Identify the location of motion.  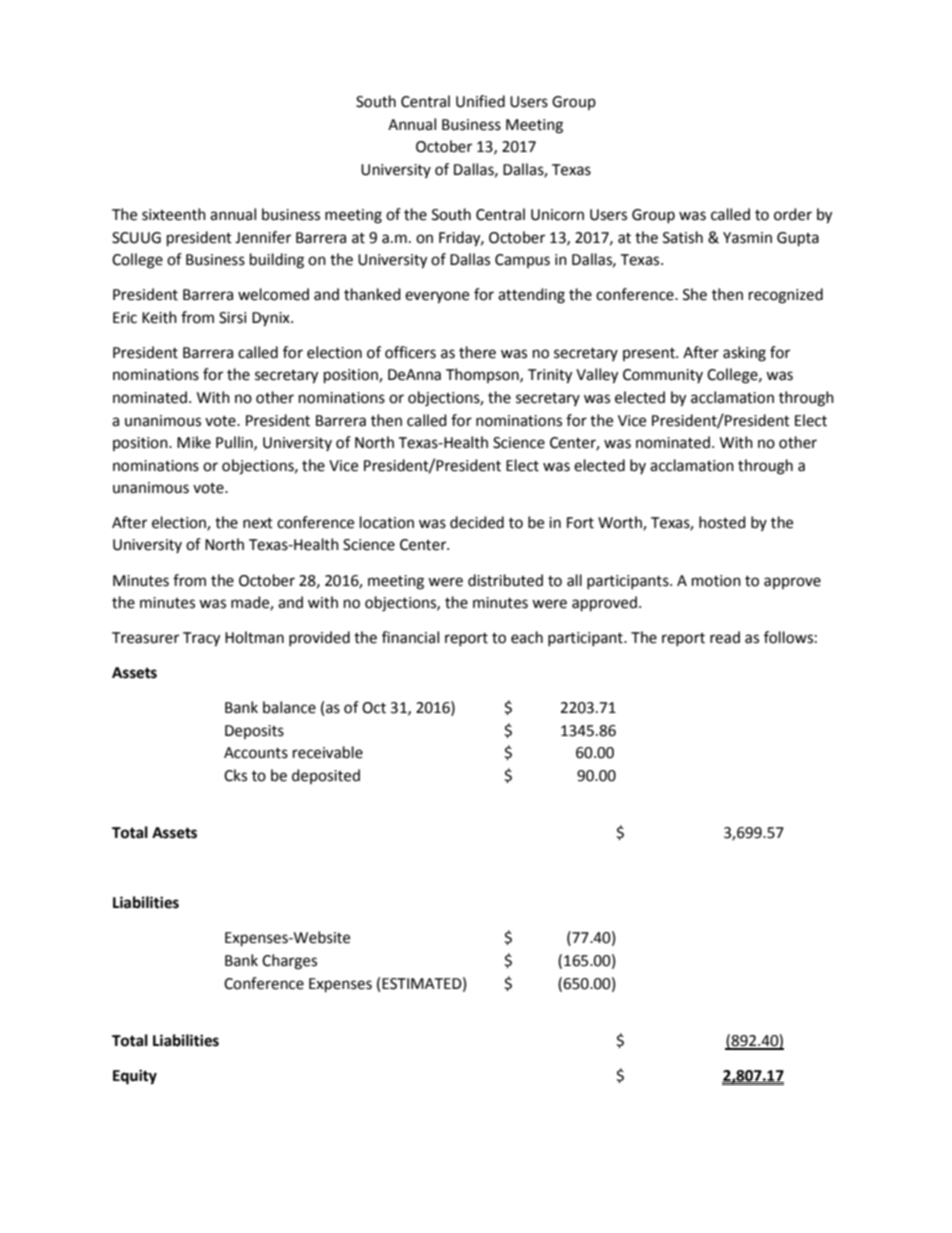
(716, 581).
